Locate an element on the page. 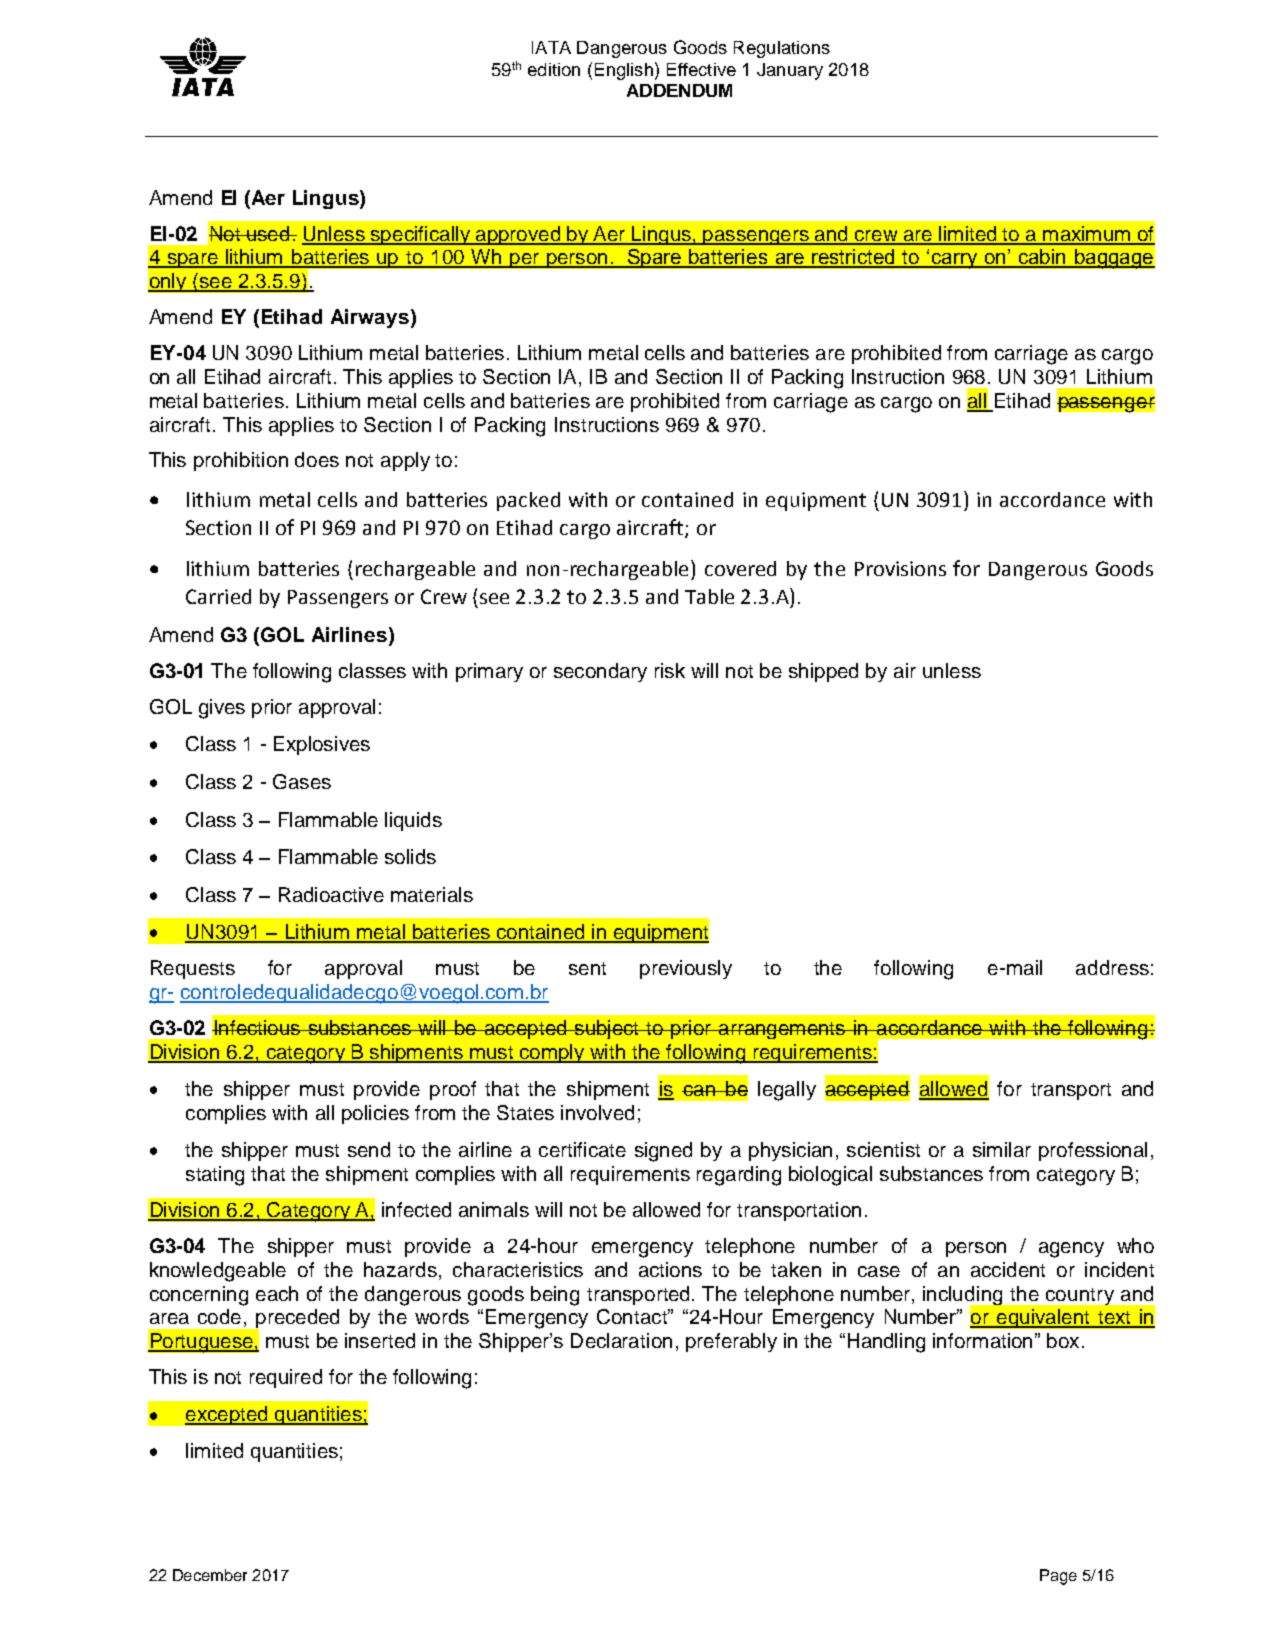 This image has width=1262, height=1634. December is located at coordinates (210, 1575).
